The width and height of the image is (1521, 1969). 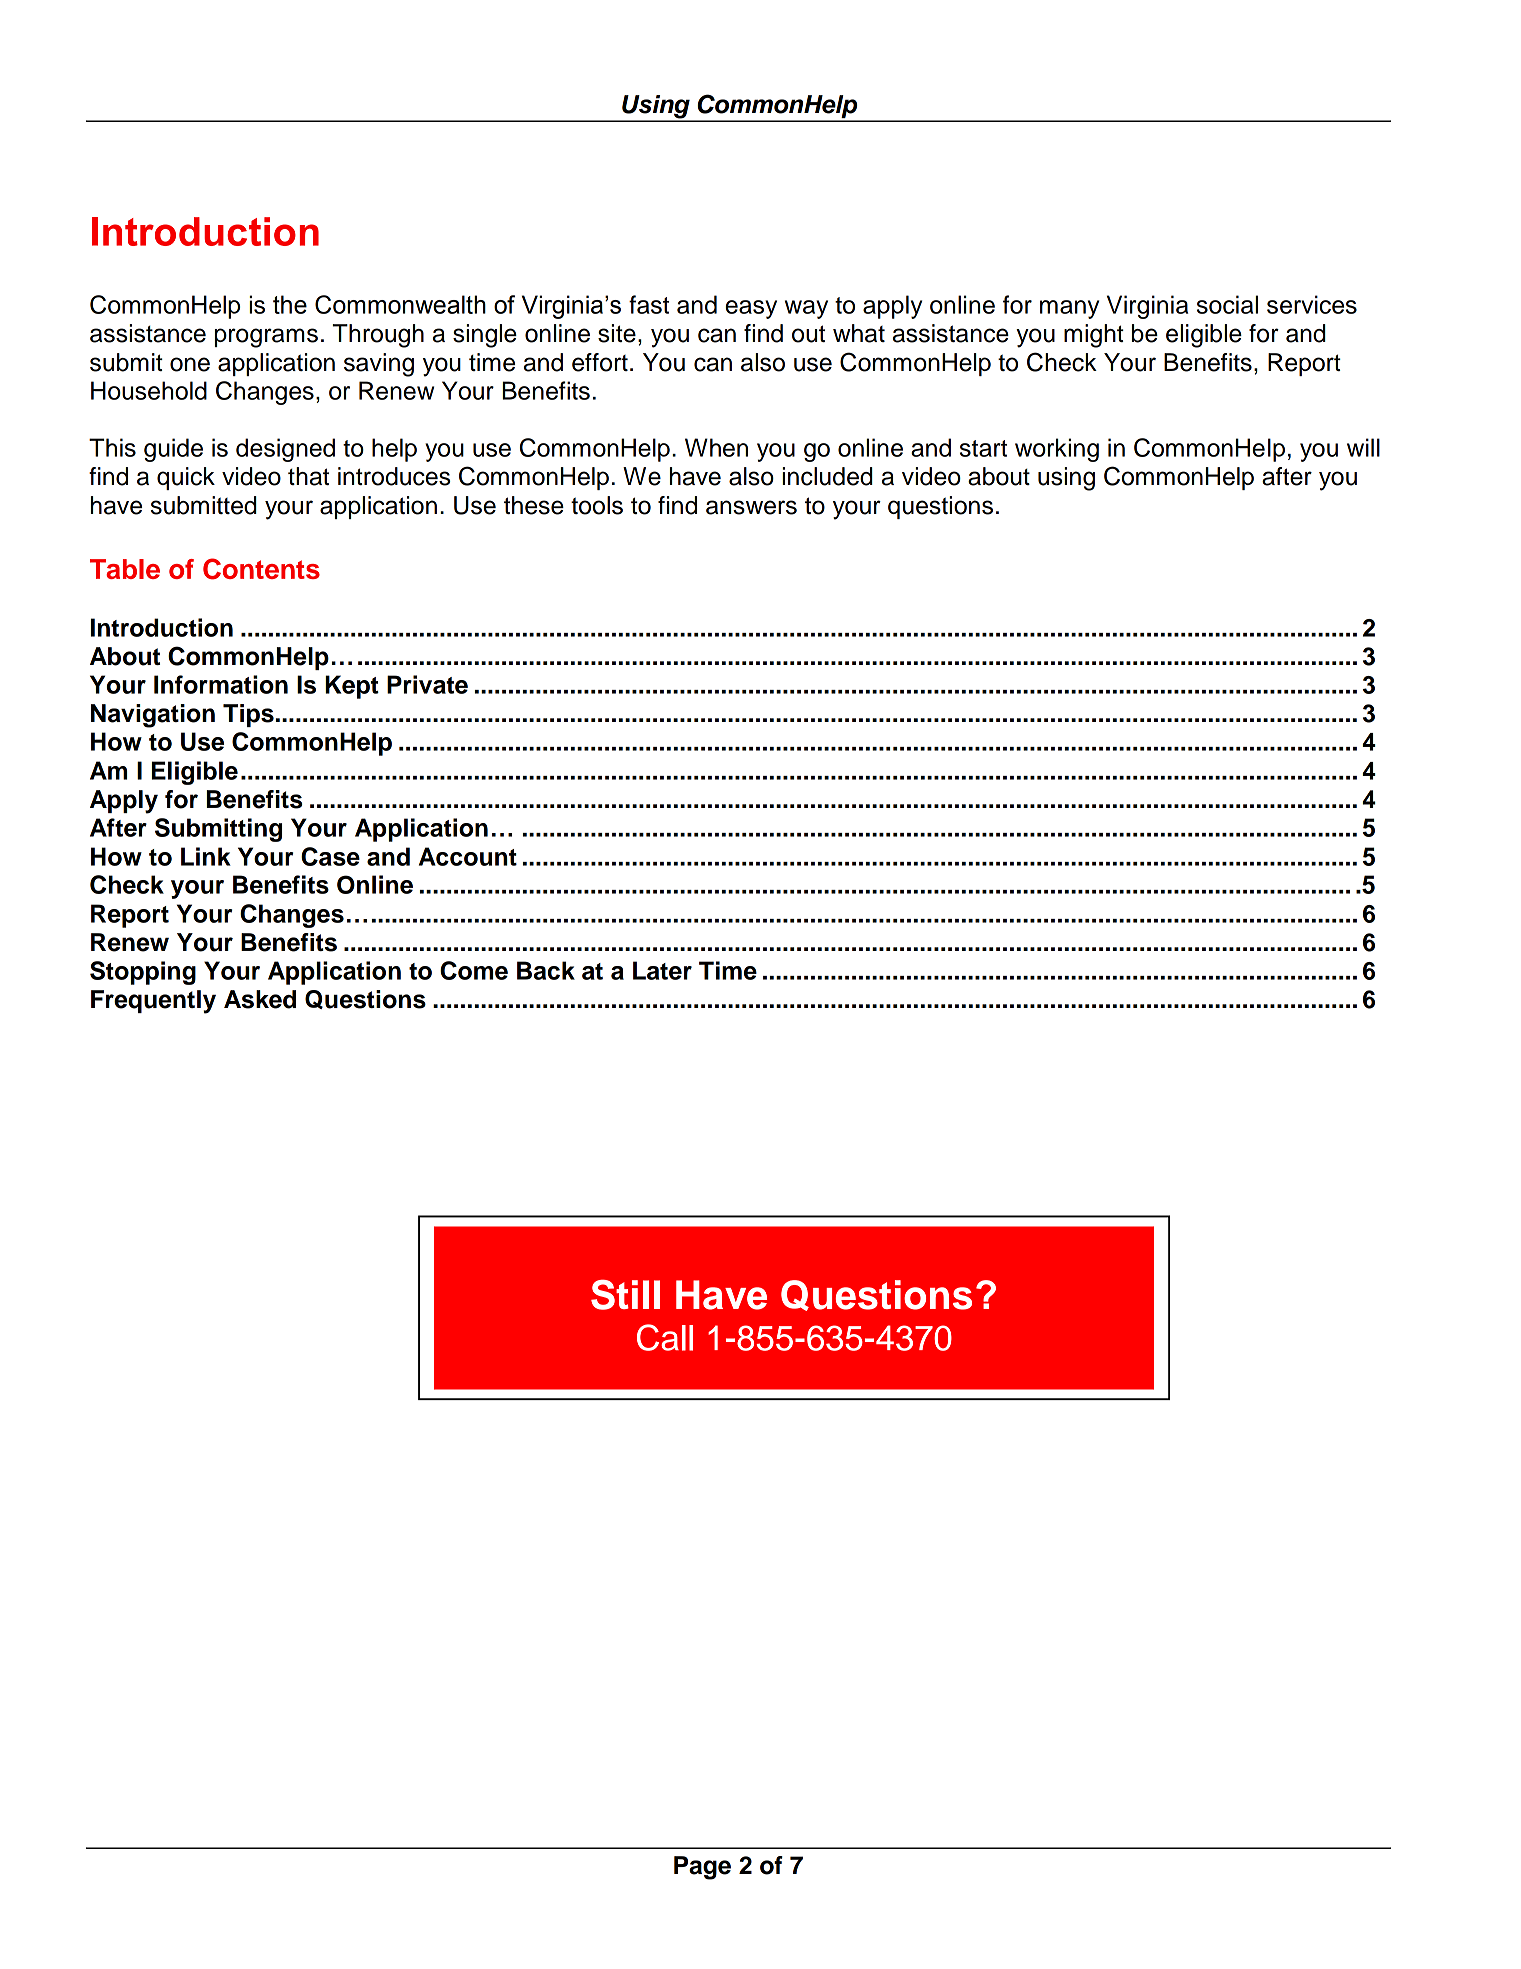 What do you see at coordinates (427, 684) in the image?
I see `Private` at bounding box center [427, 684].
